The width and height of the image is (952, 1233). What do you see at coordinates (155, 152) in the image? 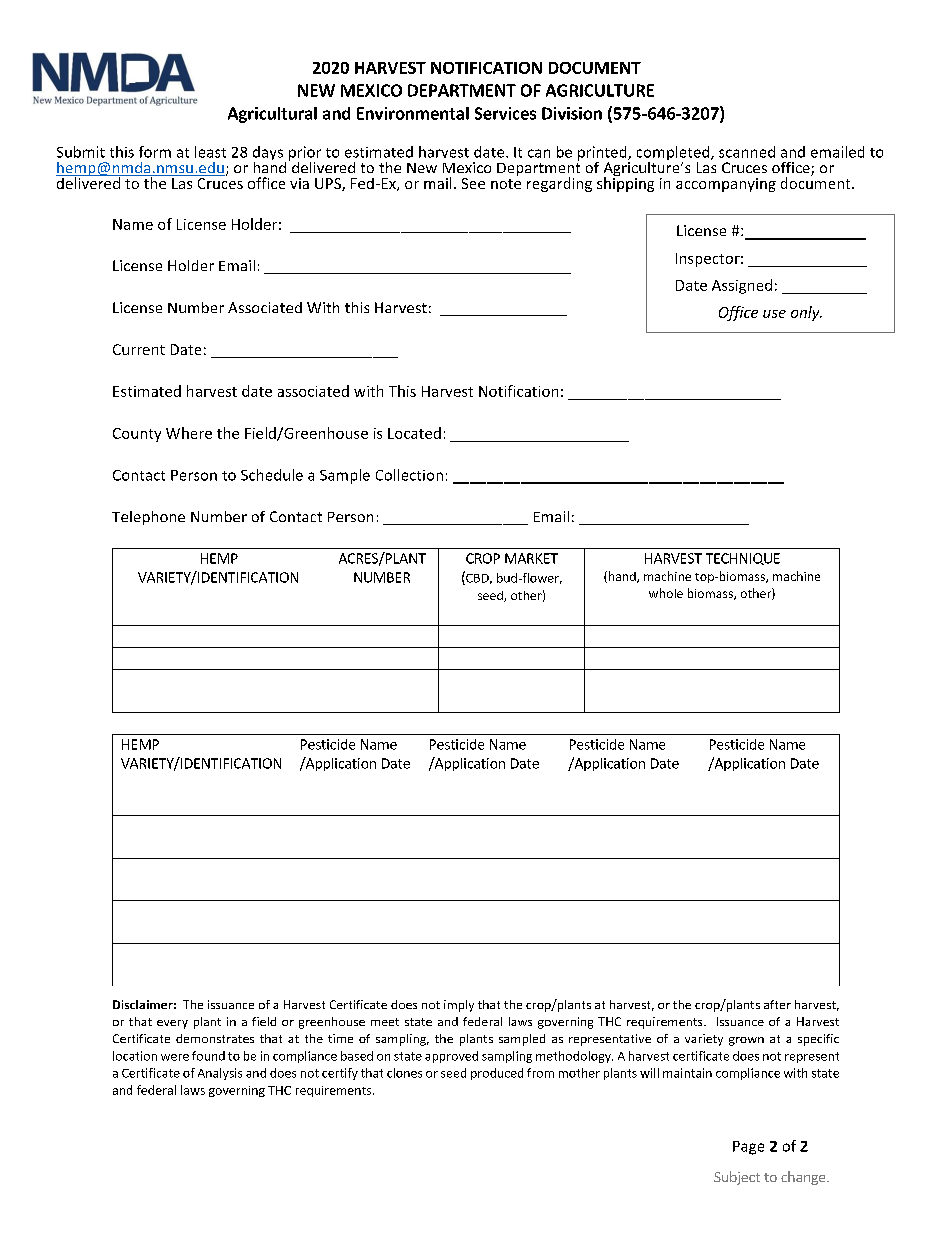
I see `form` at bounding box center [155, 152].
